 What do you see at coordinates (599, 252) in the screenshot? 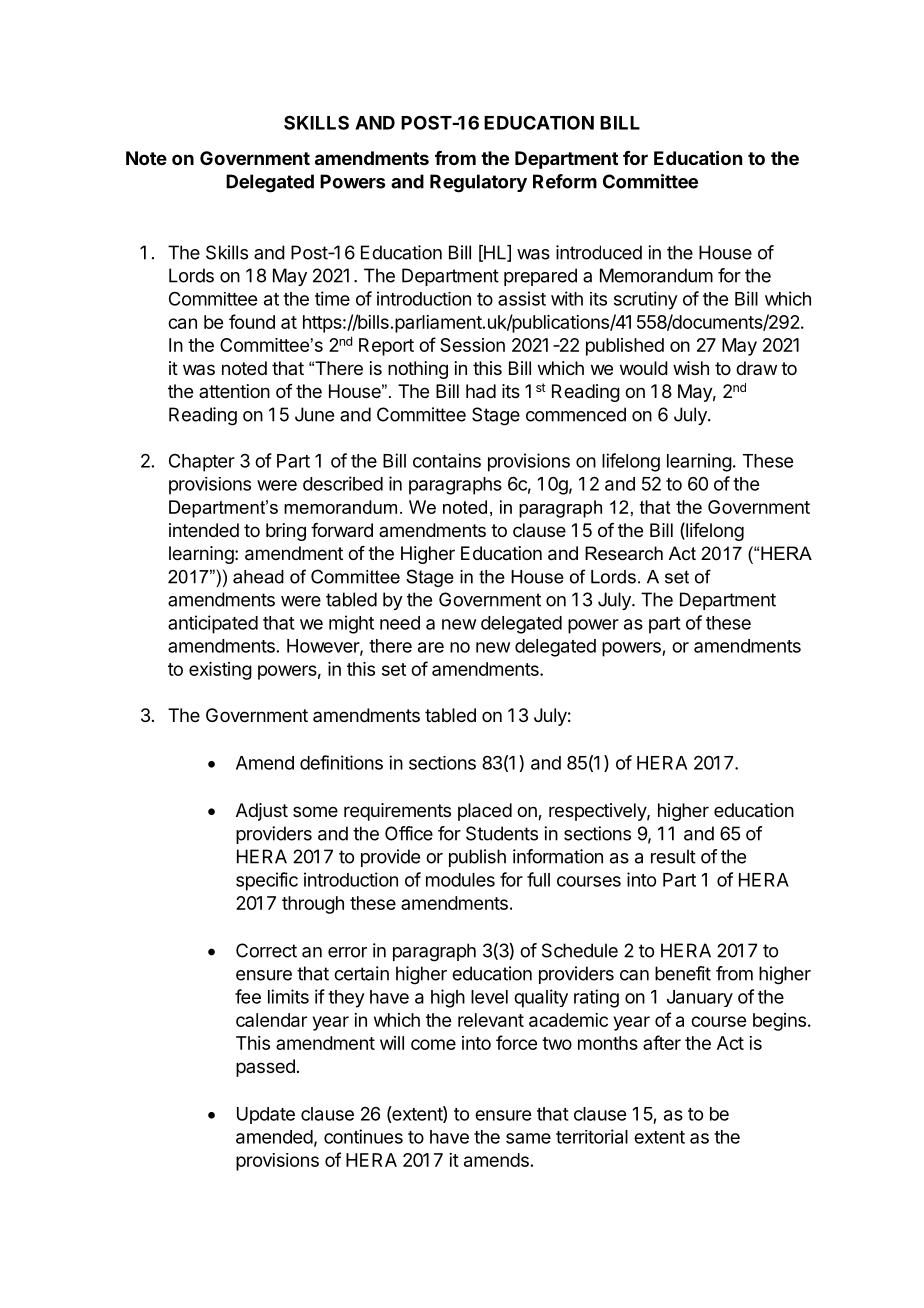
I see `introduced` at bounding box center [599, 252].
